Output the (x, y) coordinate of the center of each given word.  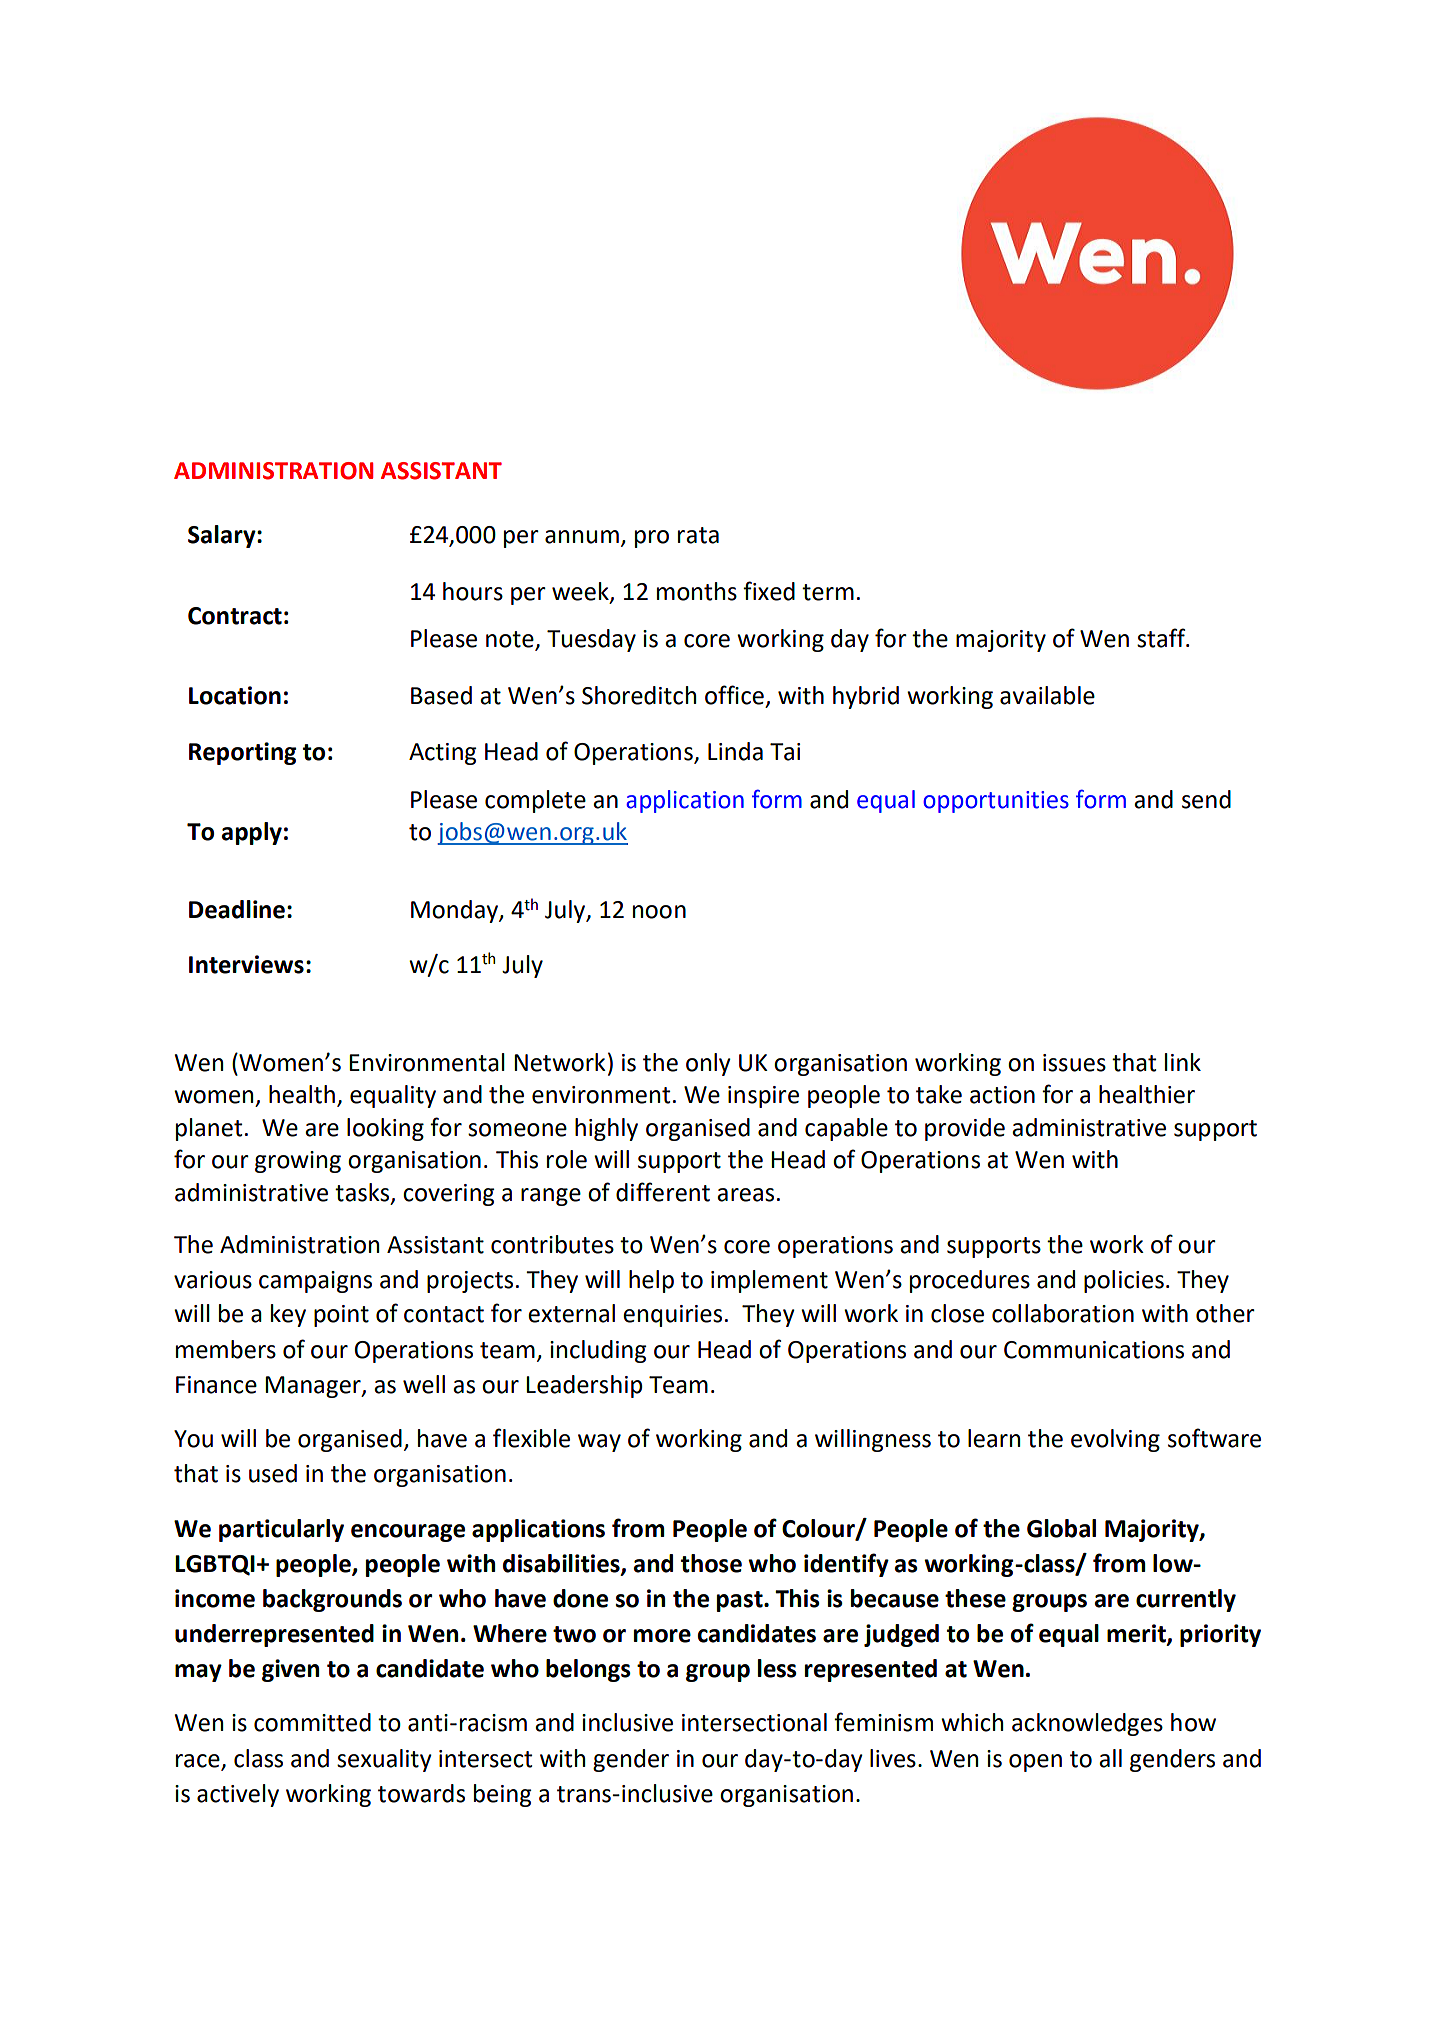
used (273, 1473)
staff (1162, 638)
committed (312, 1722)
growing (298, 1162)
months (697, 591)
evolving (1115, 1440)
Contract (235, 616)
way (599, 1443)
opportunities (996, 802)
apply (252, 833)
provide (965, 1129)
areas (745, 1195)
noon (659, 912)
